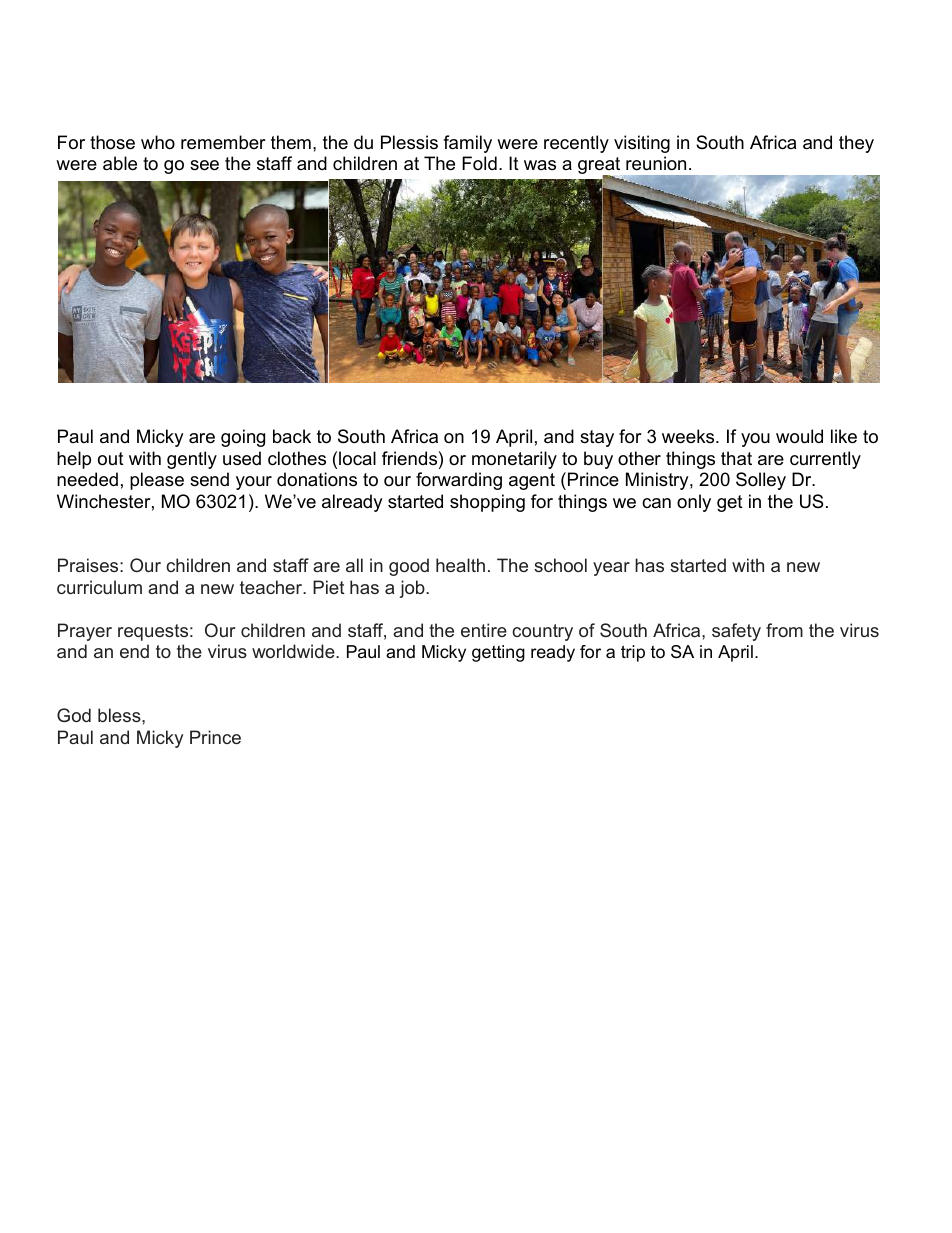  Describe the element at coordinates (633, 653) in the image. I see `trip` at that location.
